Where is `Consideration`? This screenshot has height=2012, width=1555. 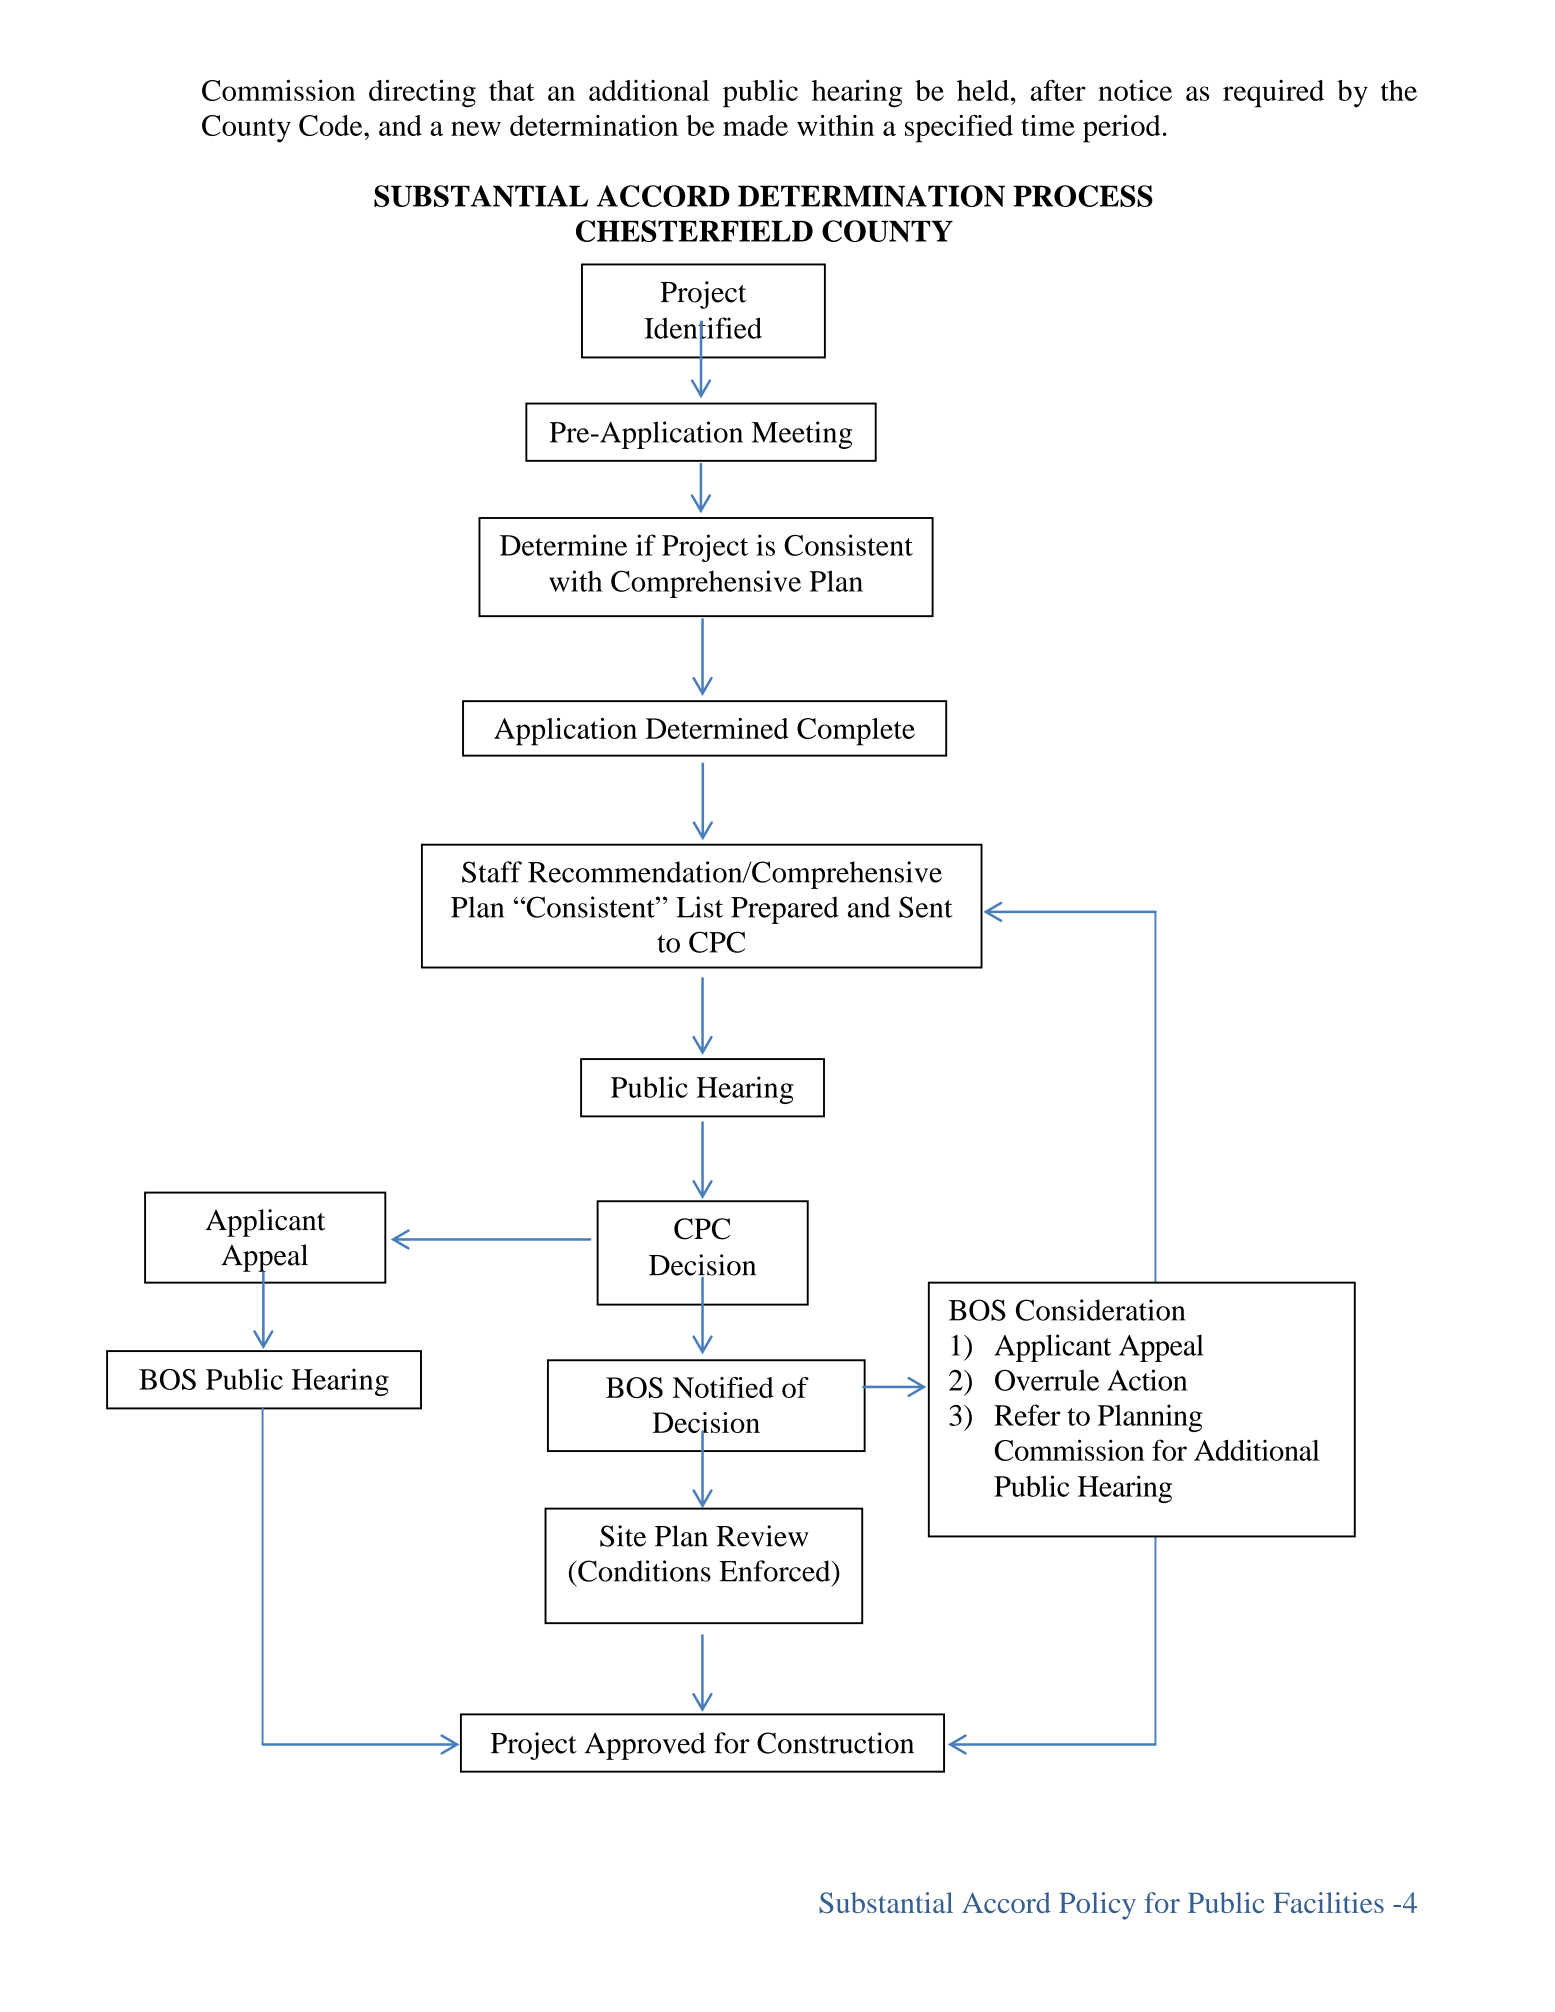 Consideration is located at coordinates (1100, 1310).
